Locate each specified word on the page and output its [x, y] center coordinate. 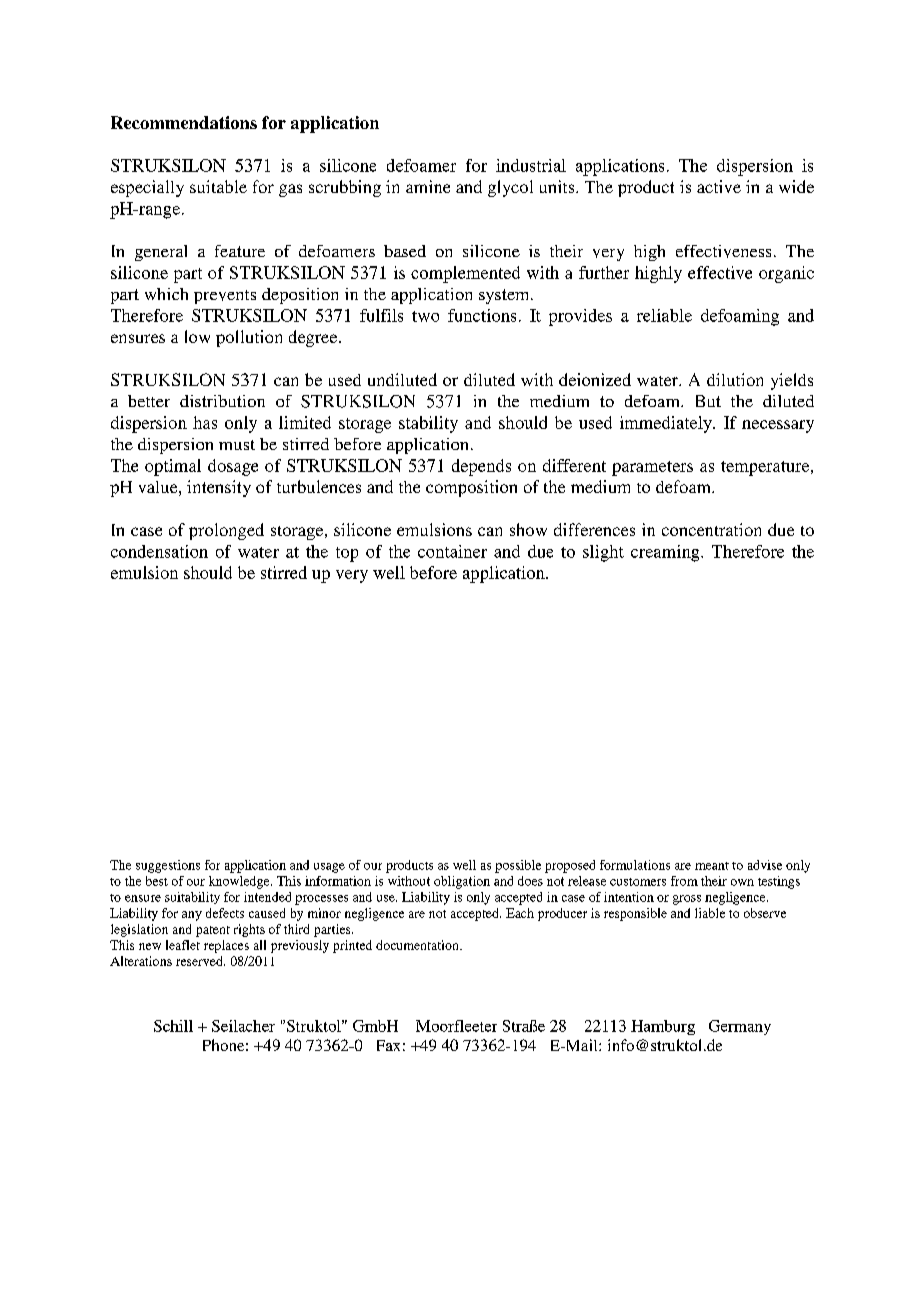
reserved [200, 961]
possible [518, 866]
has [205, 422]
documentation [418, 945]
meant [712, 866]
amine [428, 186]
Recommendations [184, 122]
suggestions [168, 866]
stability [428, 424]
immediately [667, 424]
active [719, 186]
